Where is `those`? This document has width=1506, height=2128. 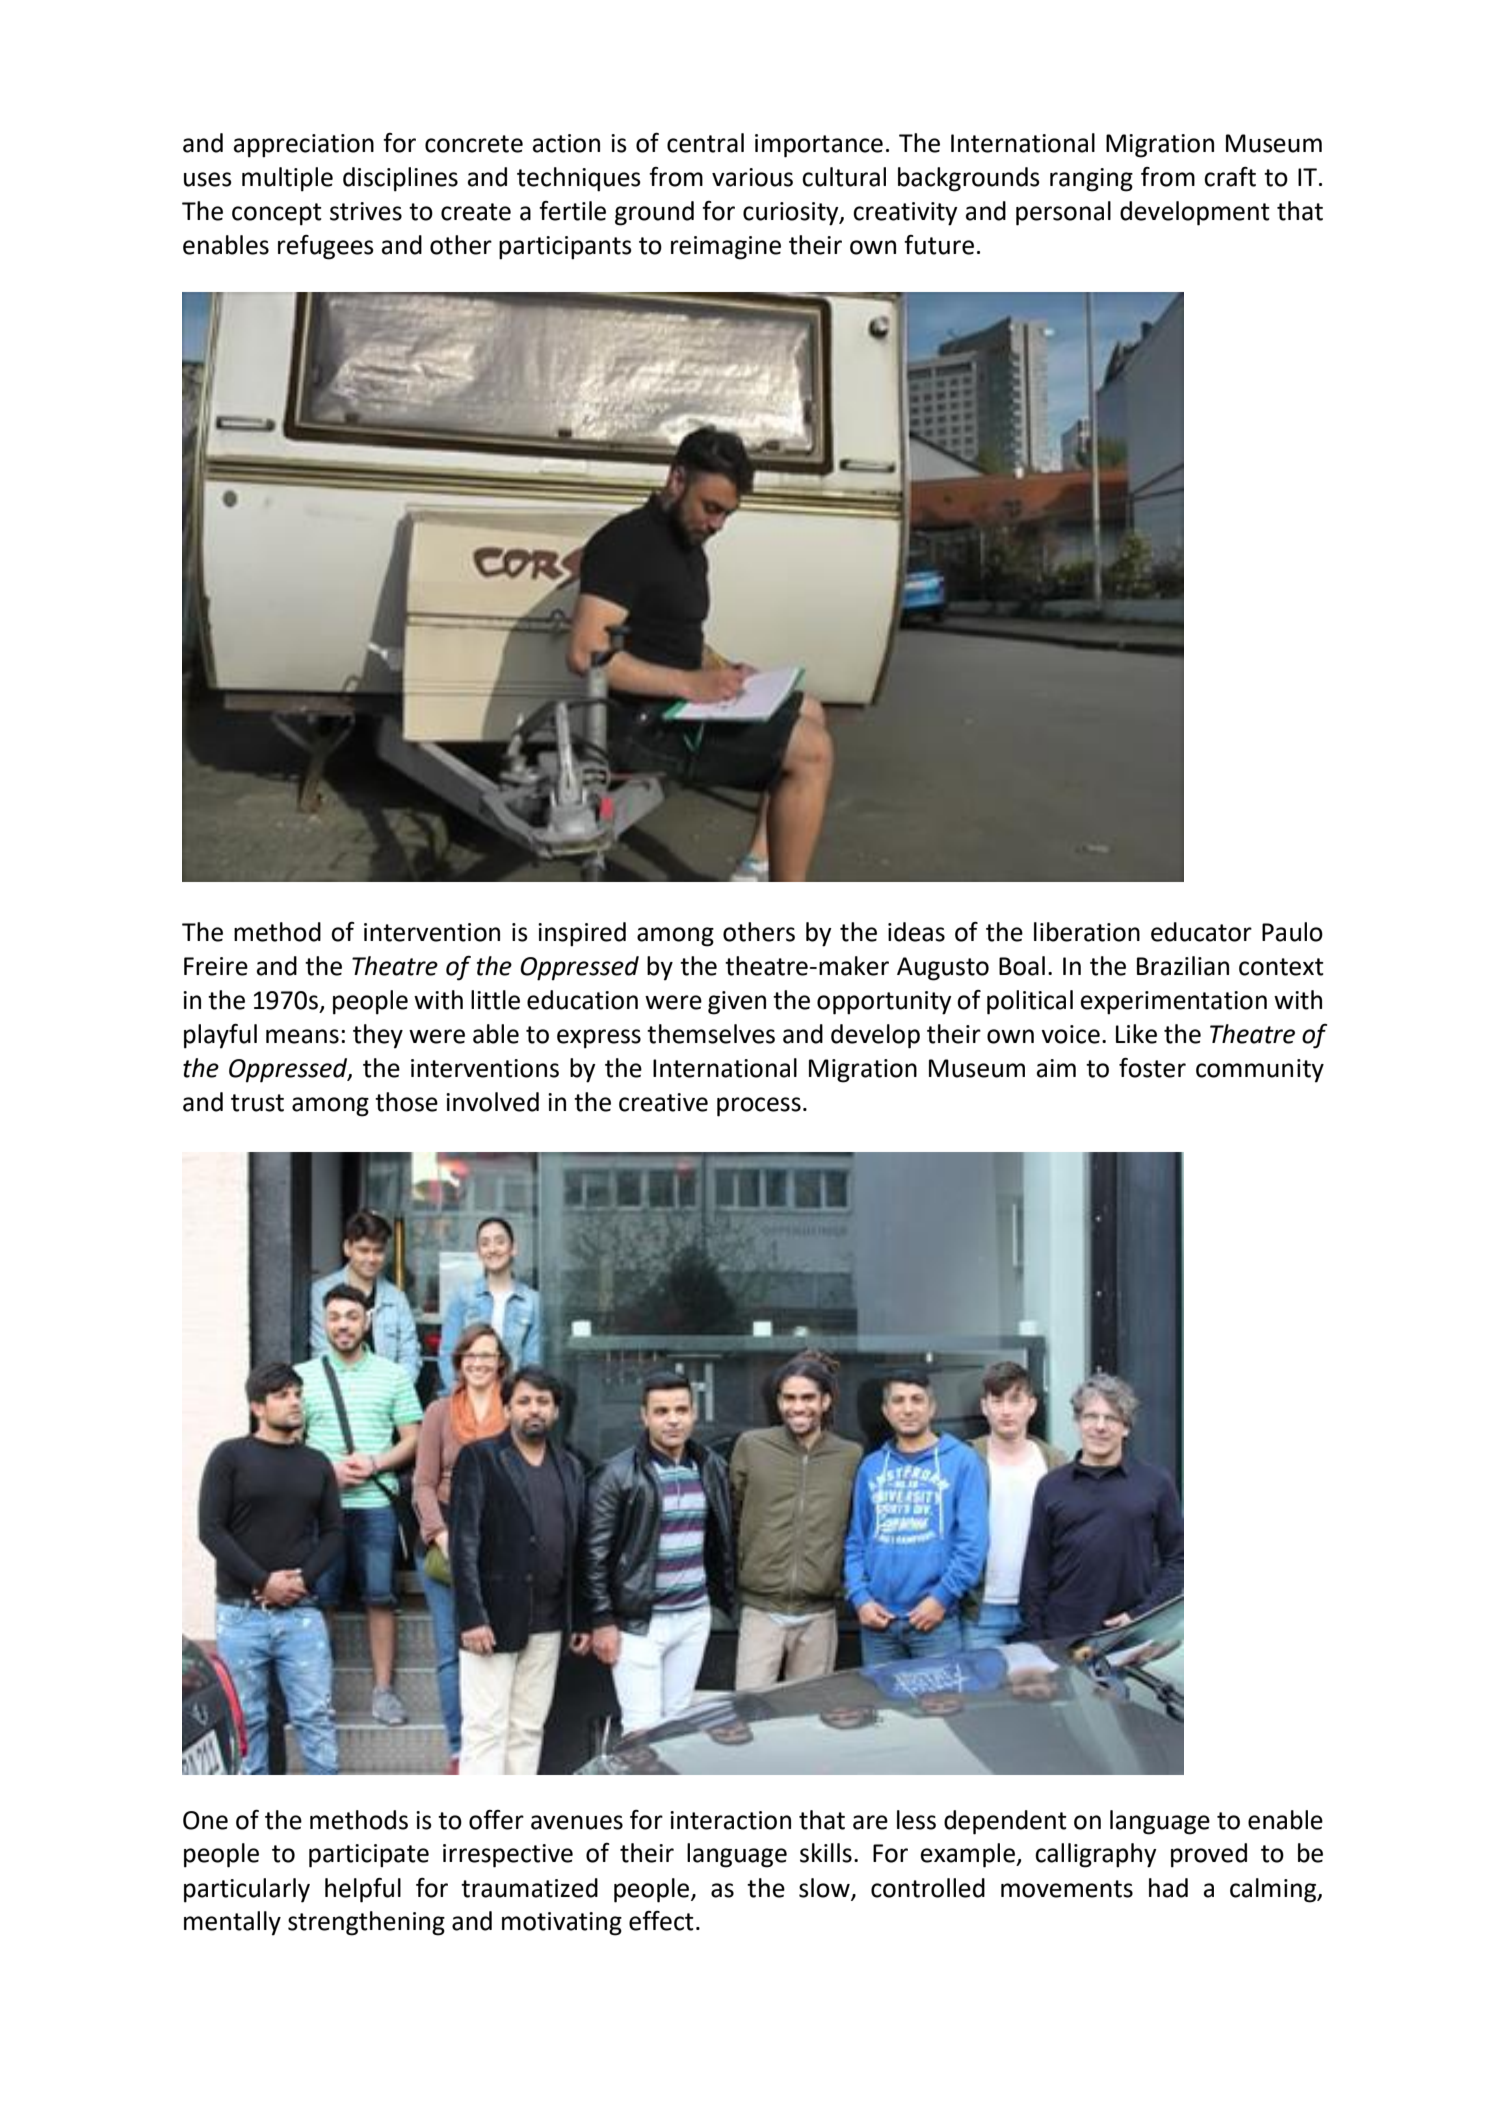
those is located at coordinates (406, 1102).
